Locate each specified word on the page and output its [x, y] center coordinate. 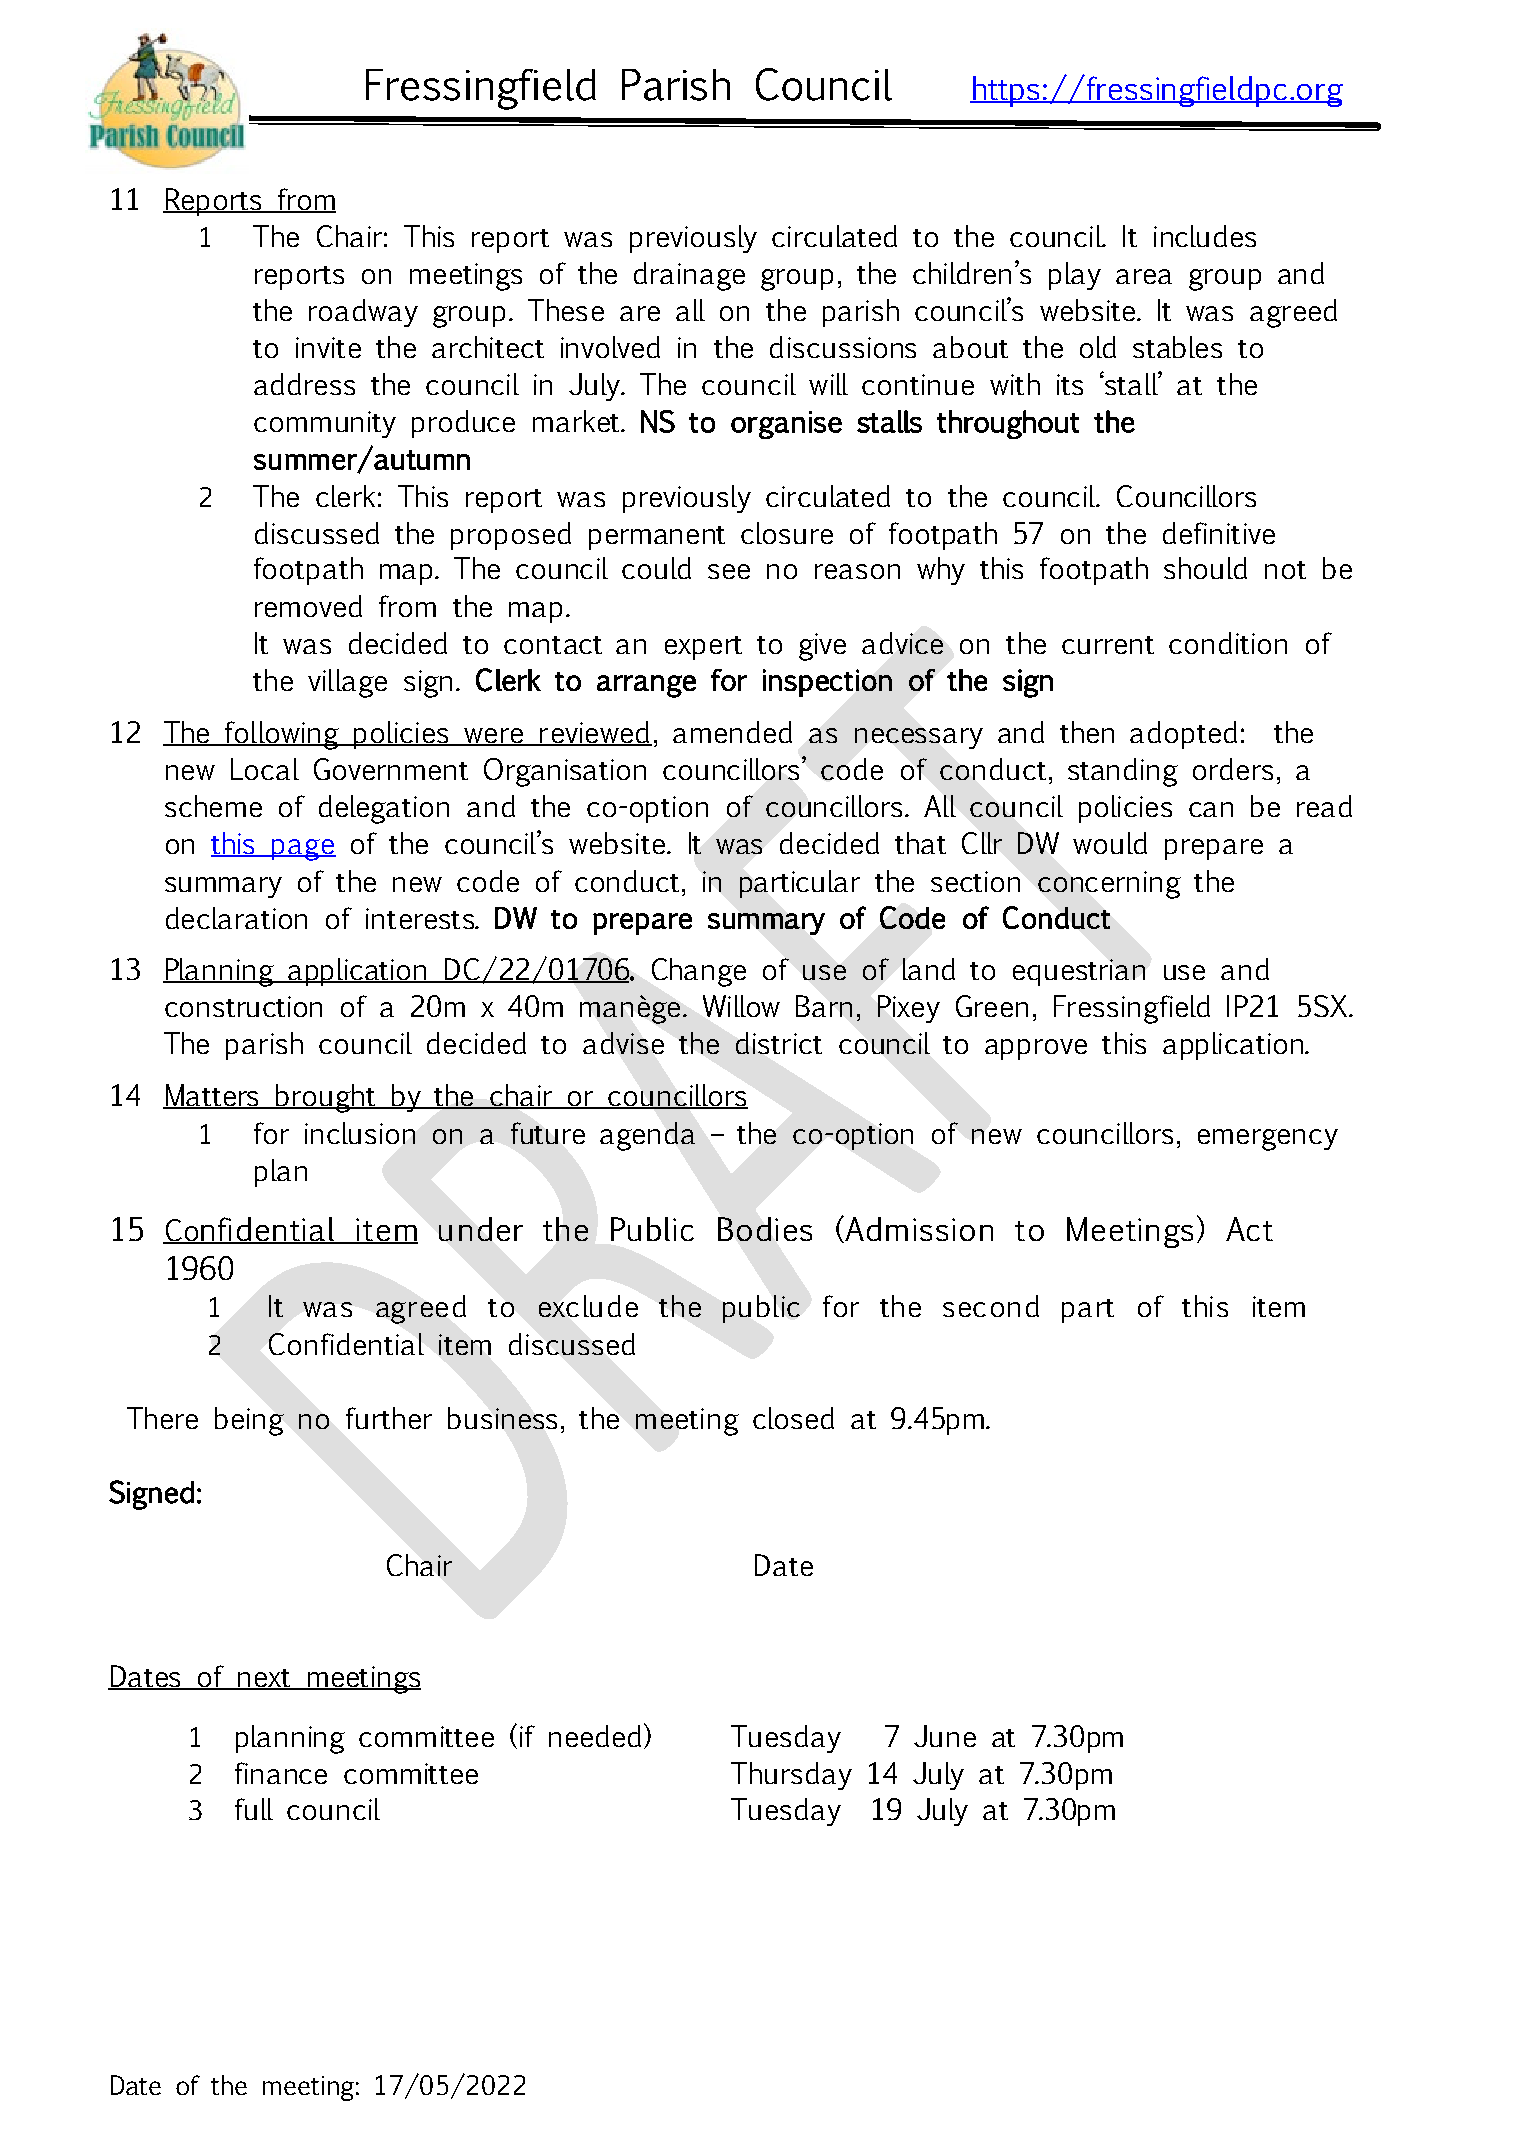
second [991, 1306]
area [1144, 276]
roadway [363, 313]
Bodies [765, 1229]
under [481, 1229]
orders [1233, 769]
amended [732, 732]
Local [265, 769]
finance [281, 1773]
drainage [689, 276]
